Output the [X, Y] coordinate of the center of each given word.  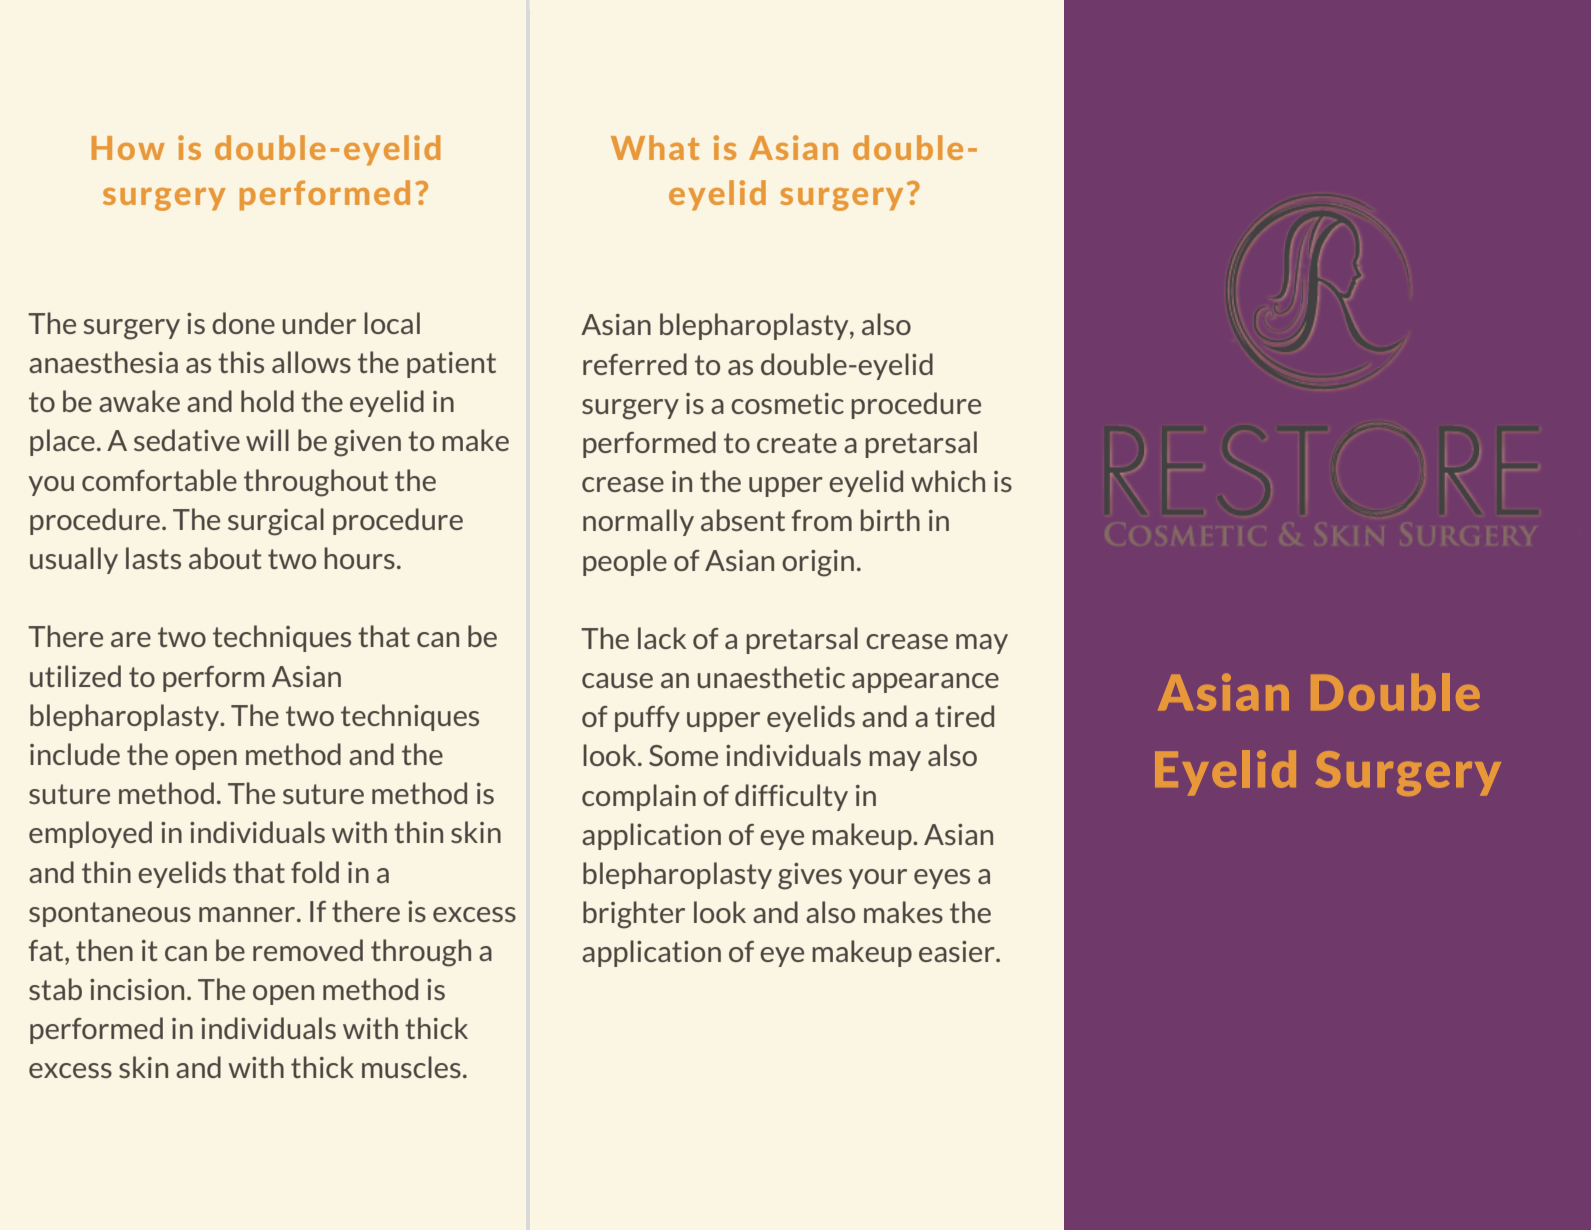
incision [137, 989]
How [128, 148]
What [655, 147]
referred [635, 364]
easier [958, 951]
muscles [411, 1067]
